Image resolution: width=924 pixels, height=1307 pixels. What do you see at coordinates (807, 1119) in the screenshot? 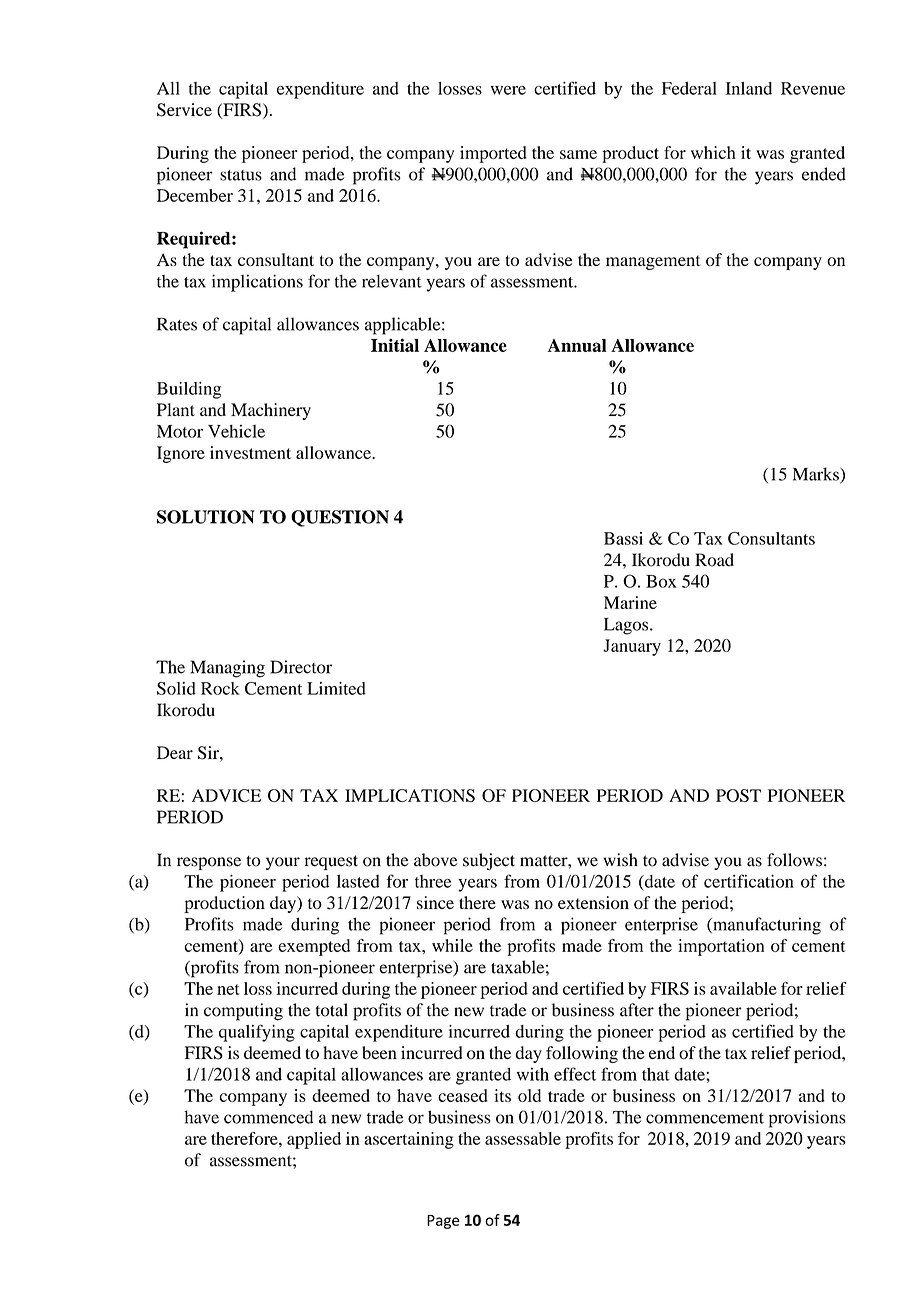
I see `provisions` at bounding box center [807, 1119].
